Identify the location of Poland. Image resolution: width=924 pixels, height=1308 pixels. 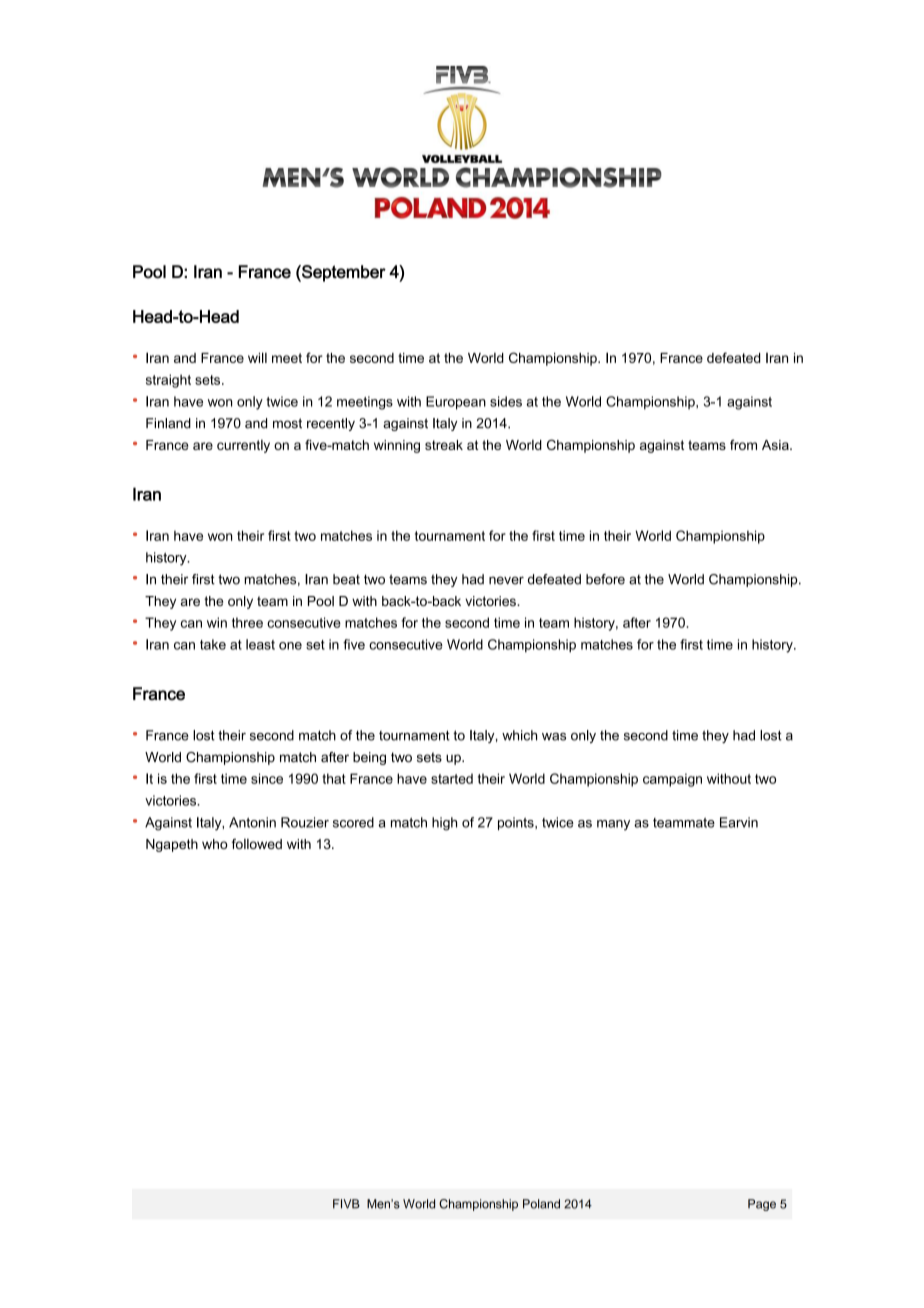
(541, 1204).
